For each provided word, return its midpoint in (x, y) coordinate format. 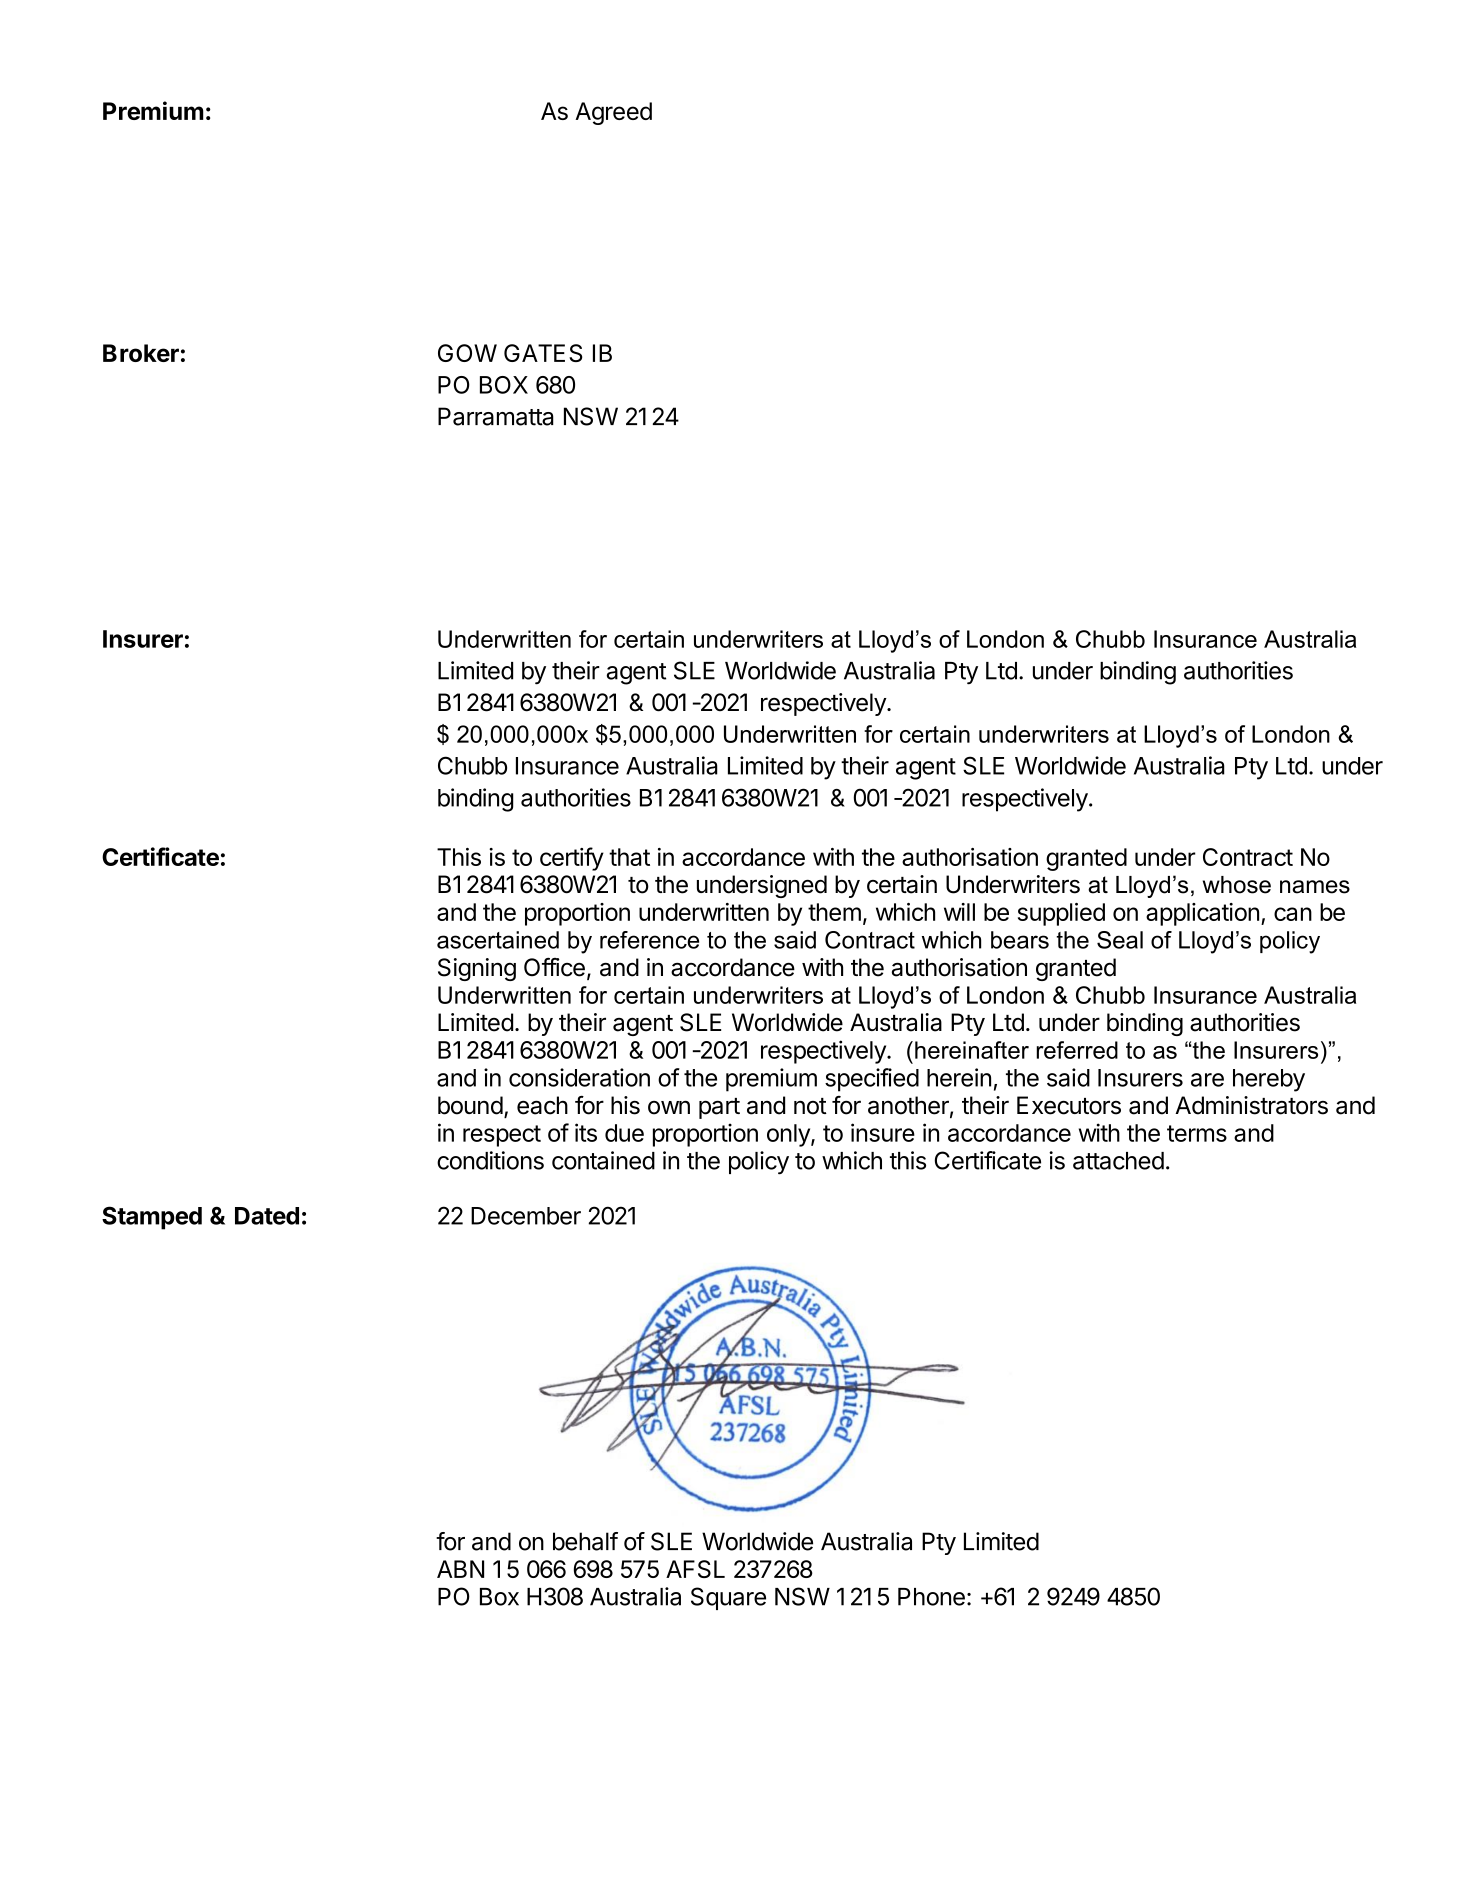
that (629, 857)
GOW (467, 353)
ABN (460, 1569)
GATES (543, 353)
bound (470, 1105)
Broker (141, 353)
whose (1237, 885)
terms (1197, 1133)
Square (728, 1598)
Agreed (613, 113)
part (719, 1108)
